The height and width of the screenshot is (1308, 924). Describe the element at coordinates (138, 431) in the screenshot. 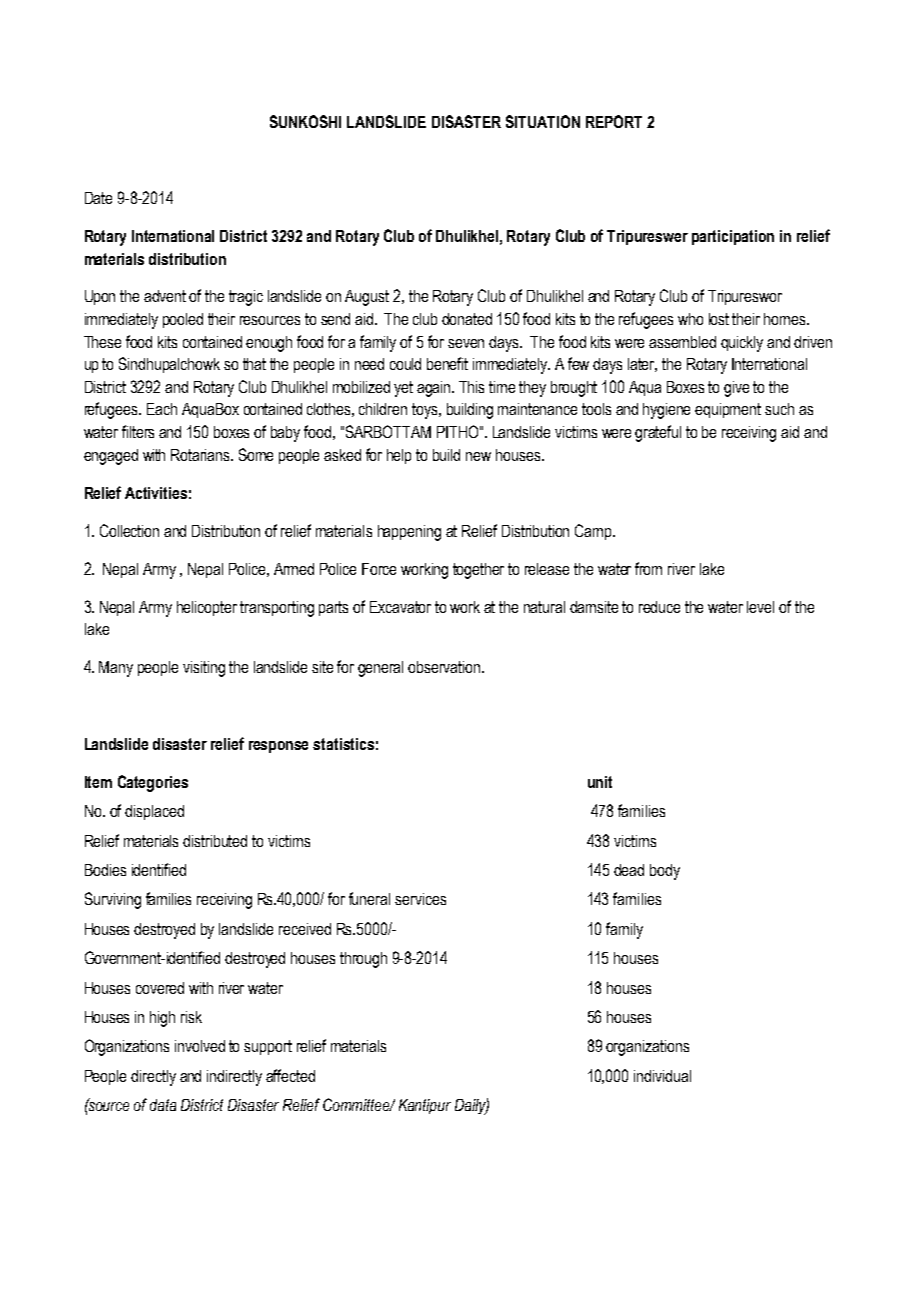

I see `filters` at that location.
